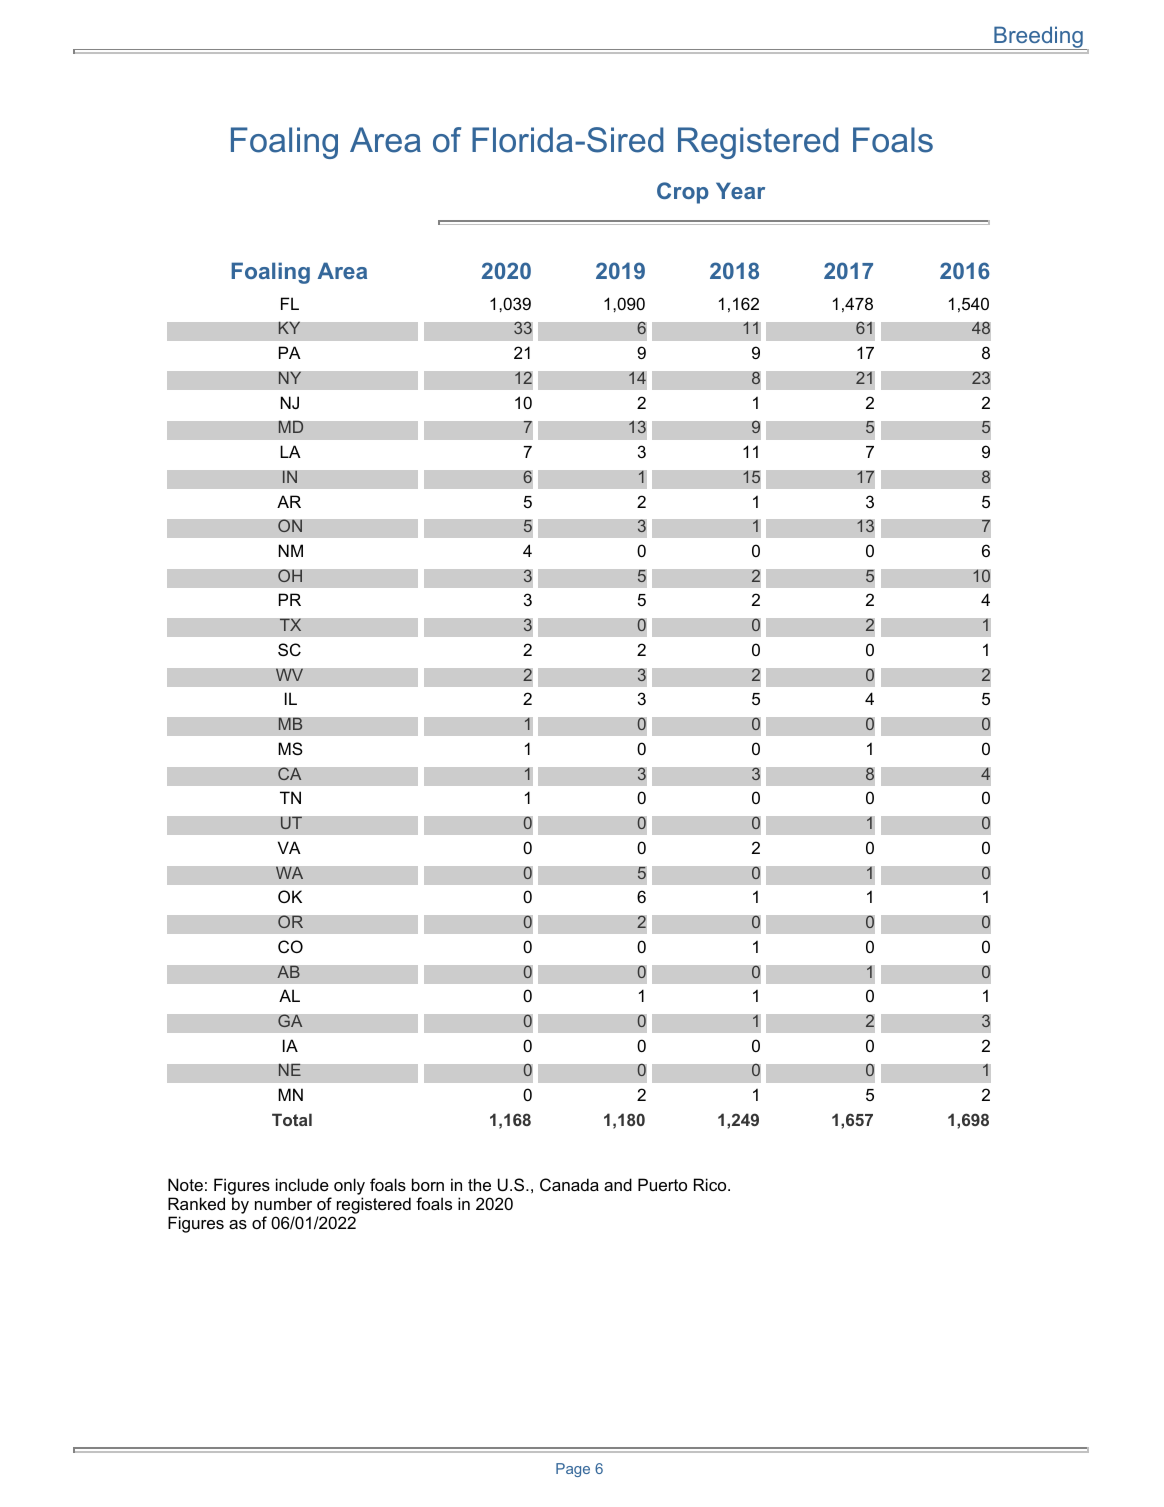  Describe the element at coordinates (683, 193) in the screenshot. I see `Crop` at that location.
